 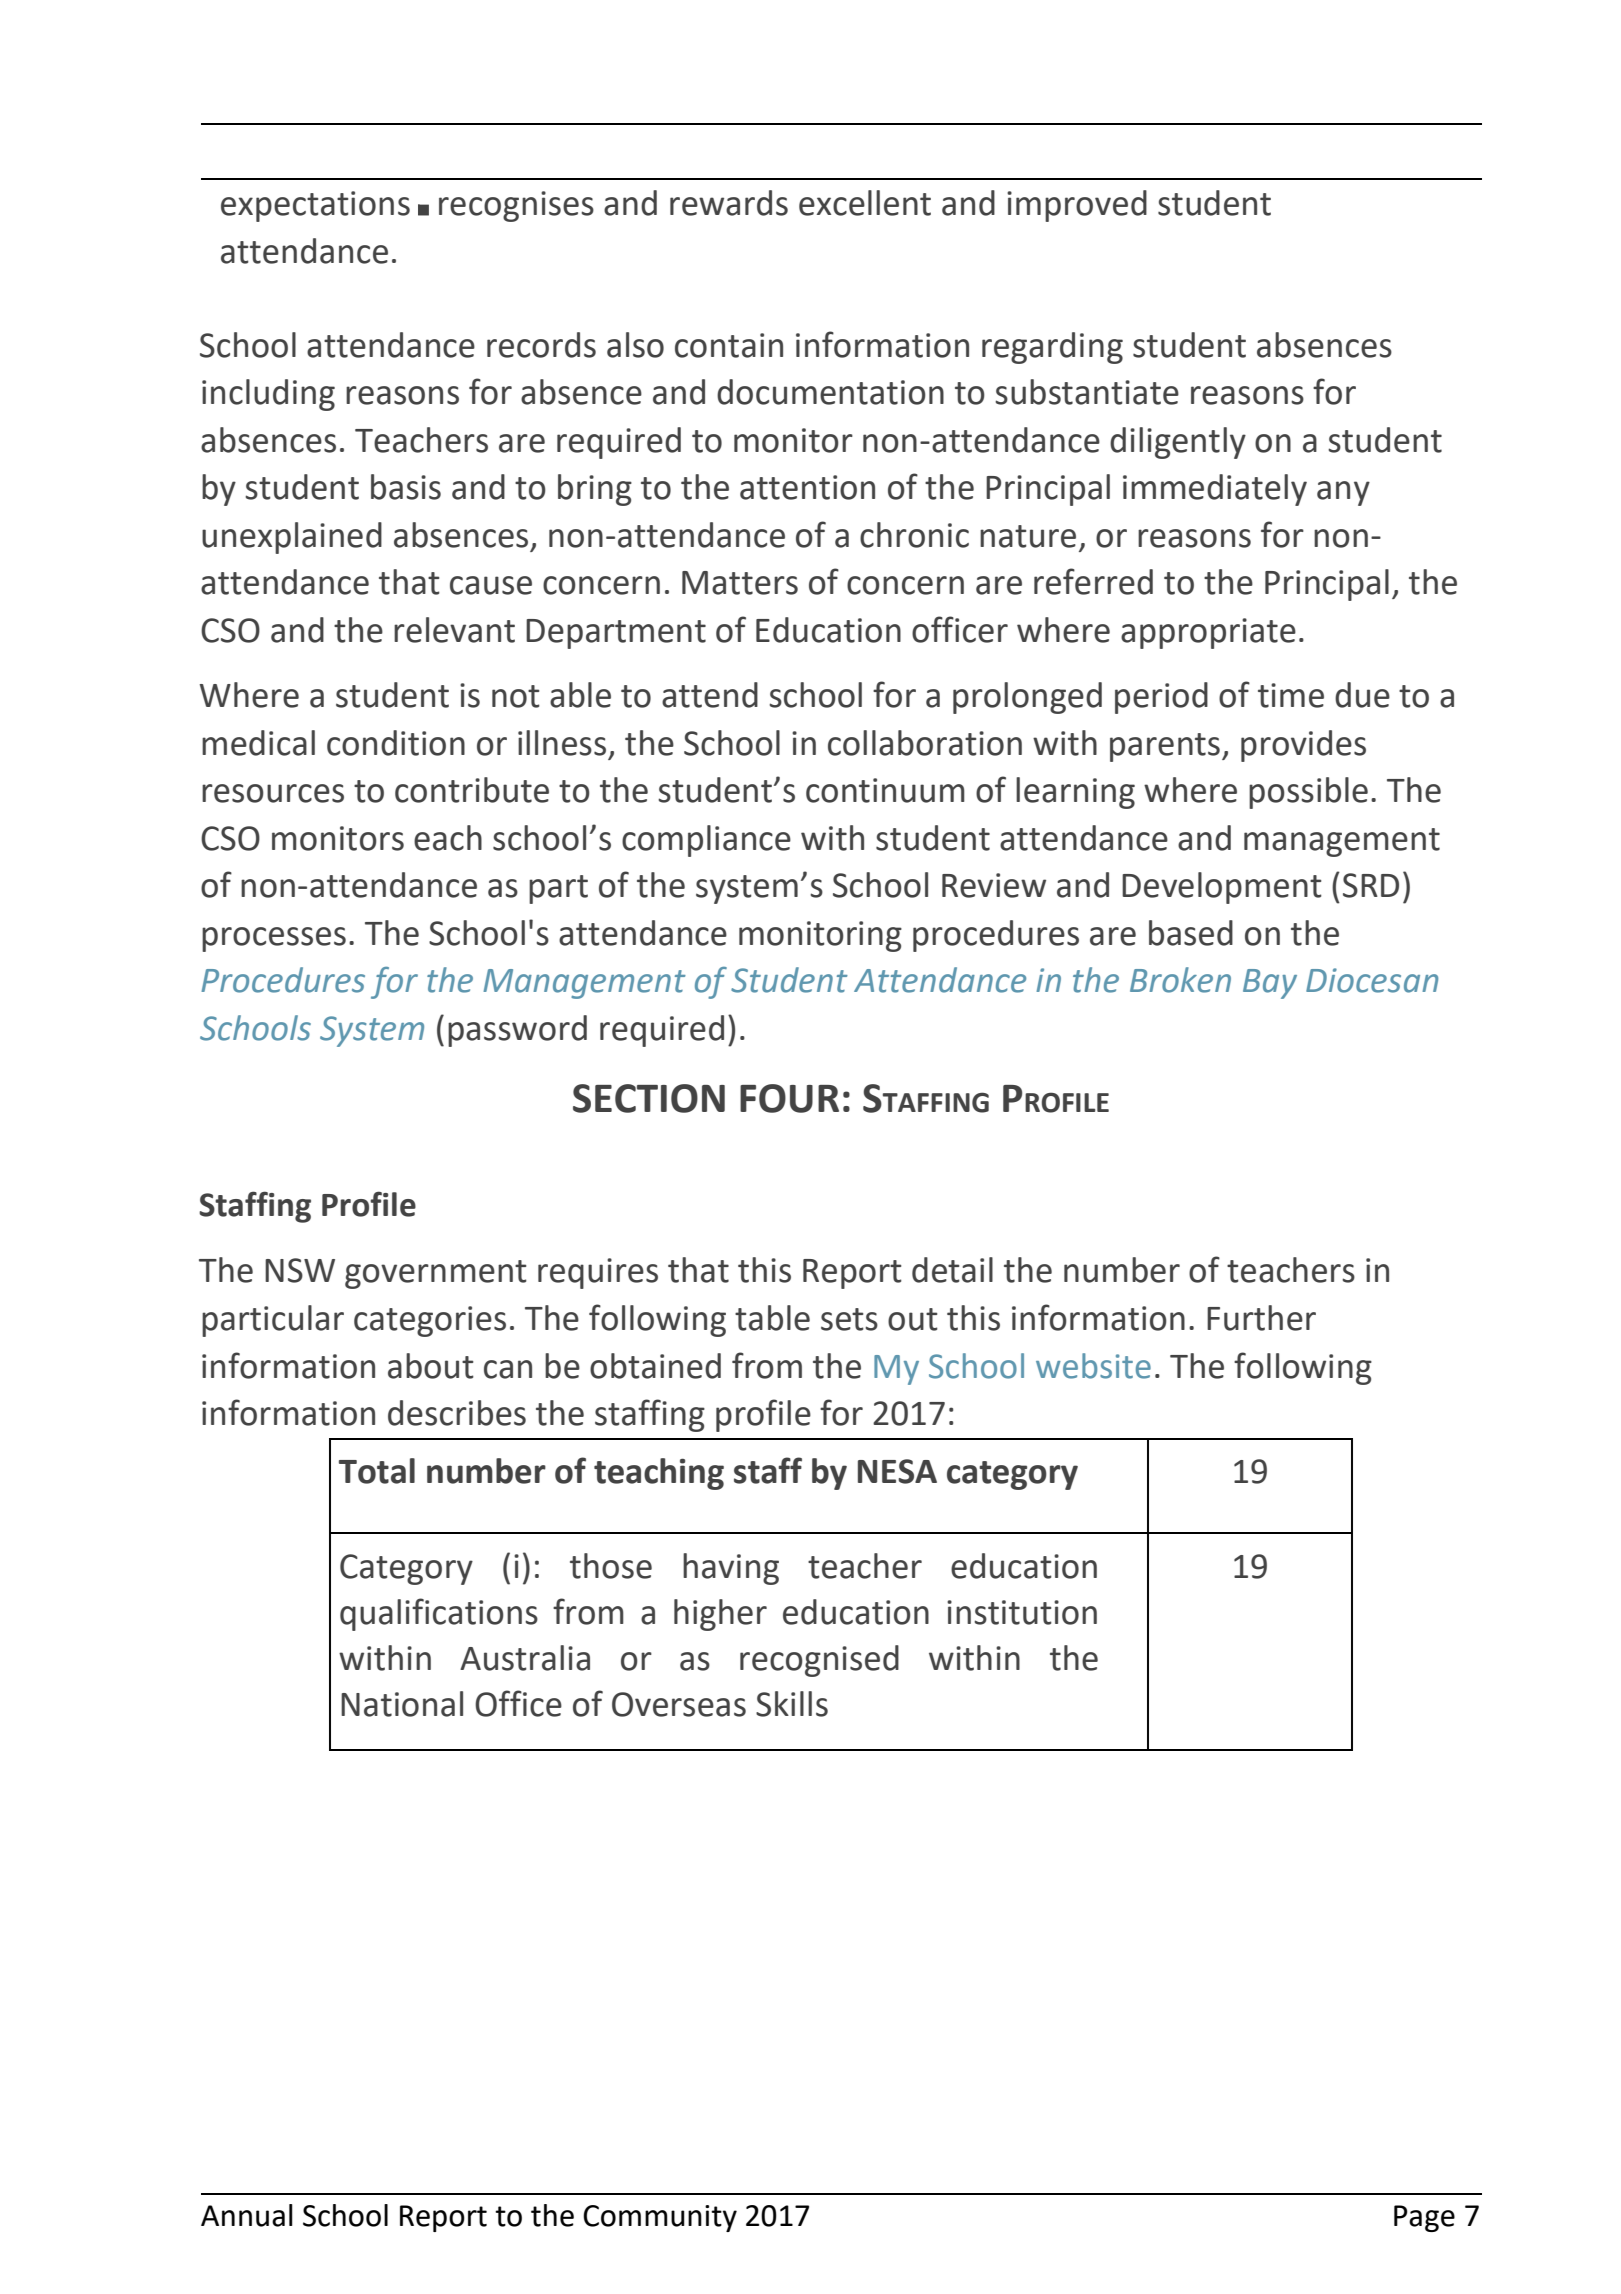 I want to click on Annual, so click(x=247, y=2215).
